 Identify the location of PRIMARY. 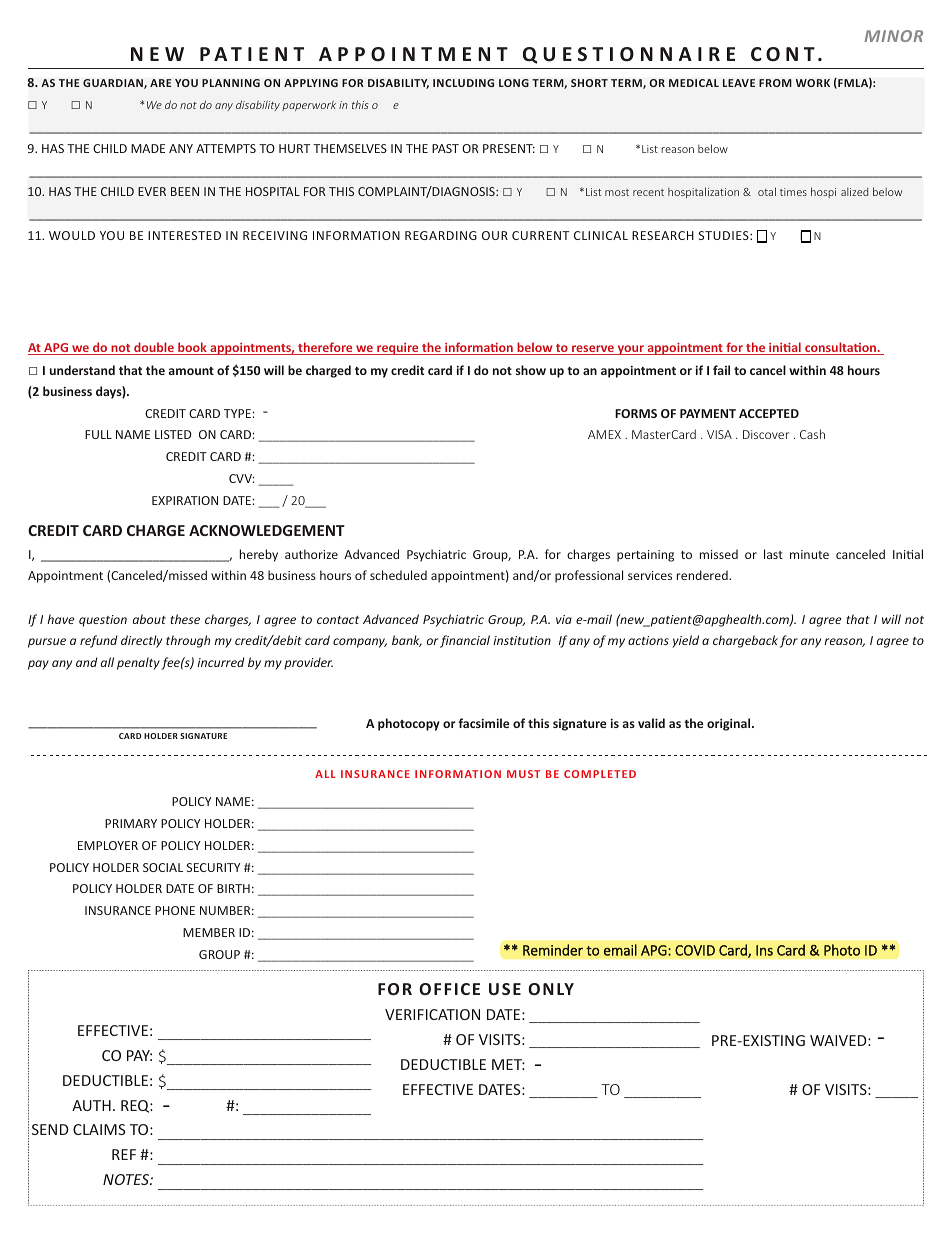
(131, 823).
